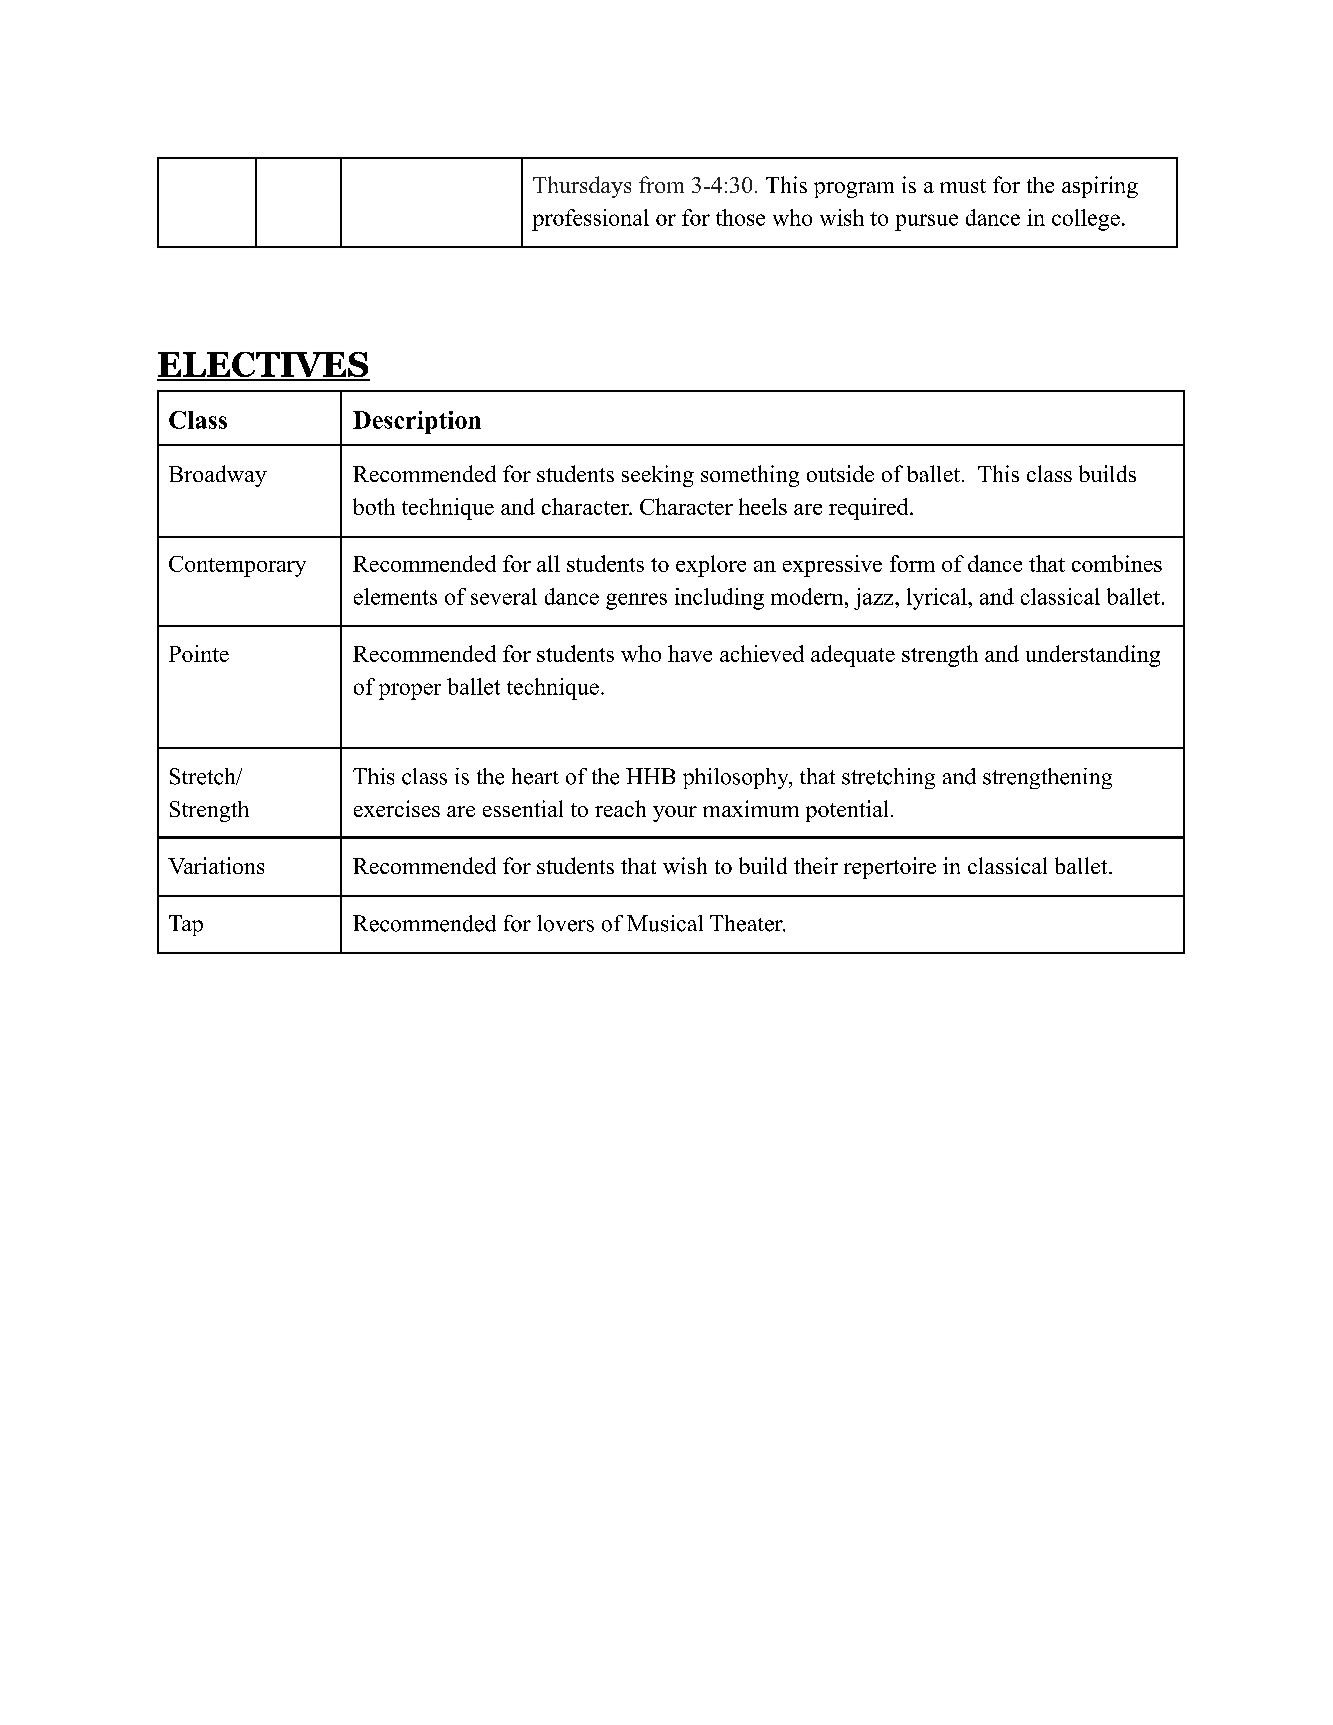 The height and width of the image is (1725, 1333). Describe the element at coordinates (582, 187) in the image. I see `Thursdays` at that location.
